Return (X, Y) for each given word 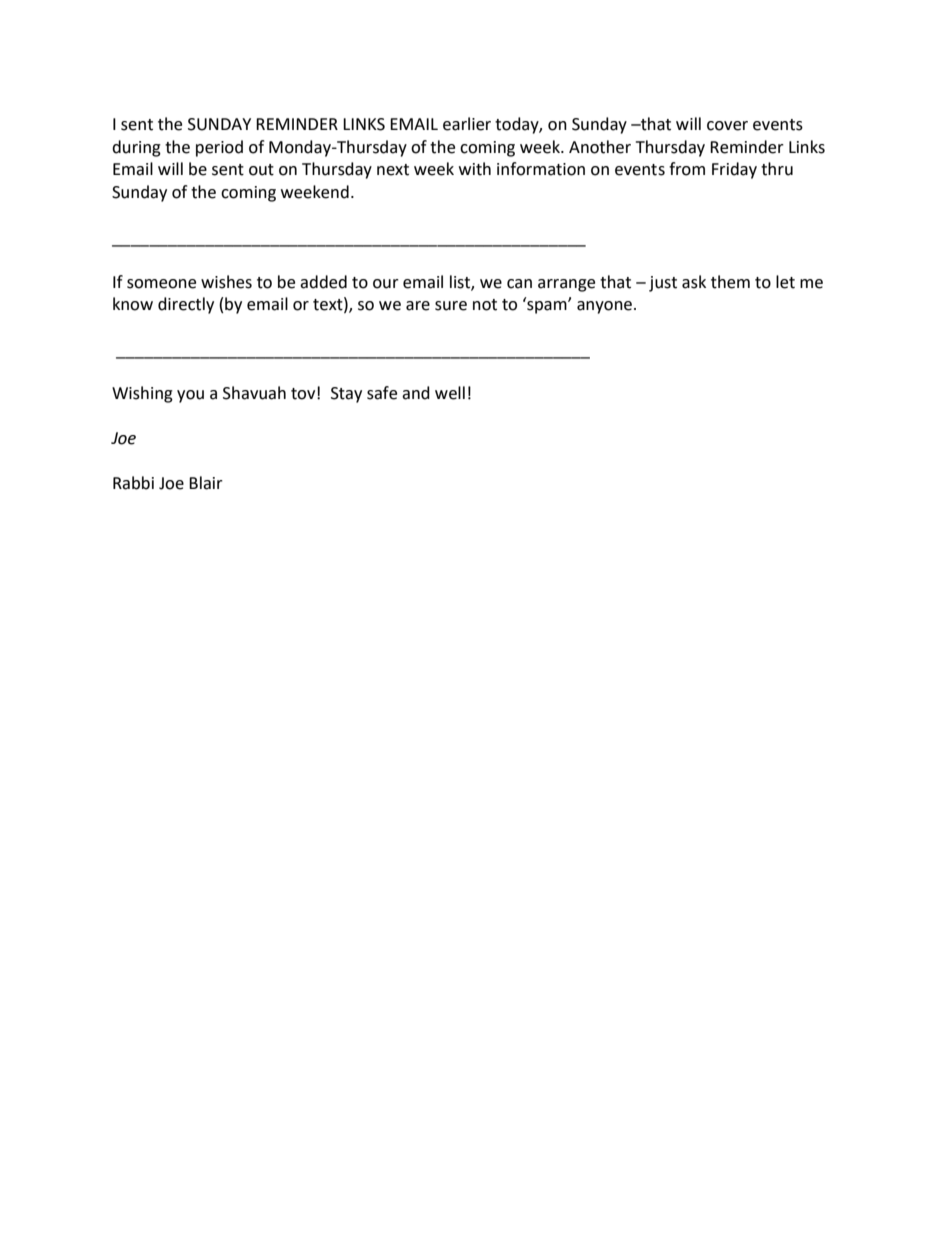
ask (694, 282)
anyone (606, 307)
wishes (226, 282)
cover (727, 126)
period (219, 148)
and (416, 393)
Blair (206, 483)
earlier (467, 124)
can (519, 284)
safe (382, 393)
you (190, 396)
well (450, 393)
